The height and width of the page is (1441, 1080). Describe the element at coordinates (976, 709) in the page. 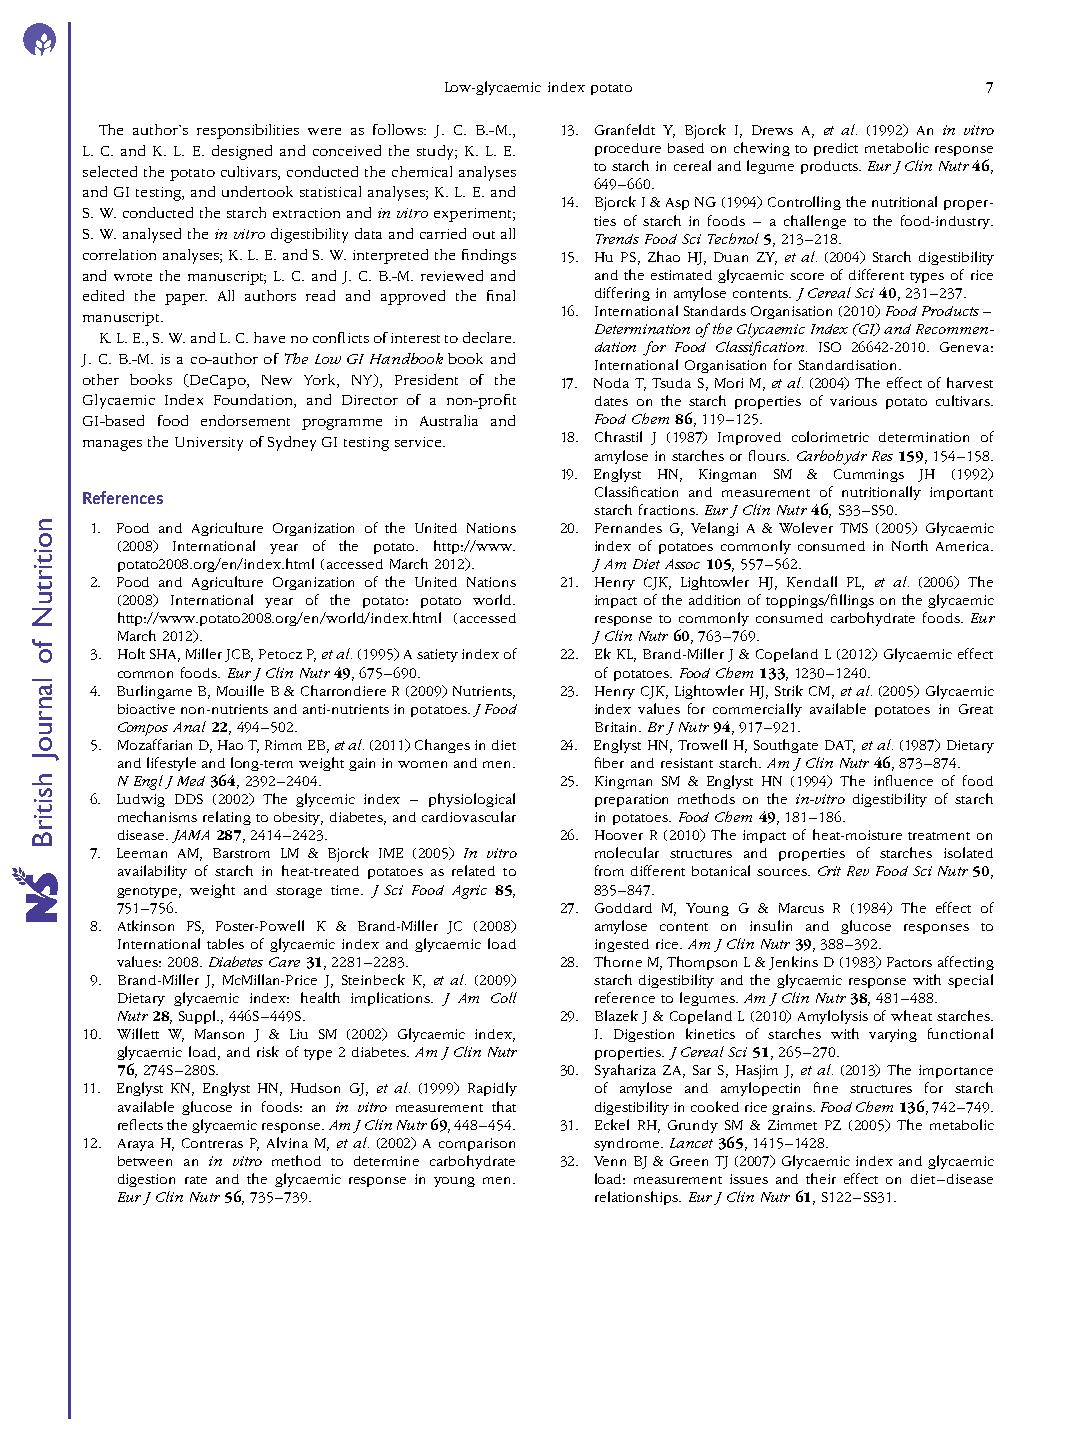

I see `Great` at that location.
